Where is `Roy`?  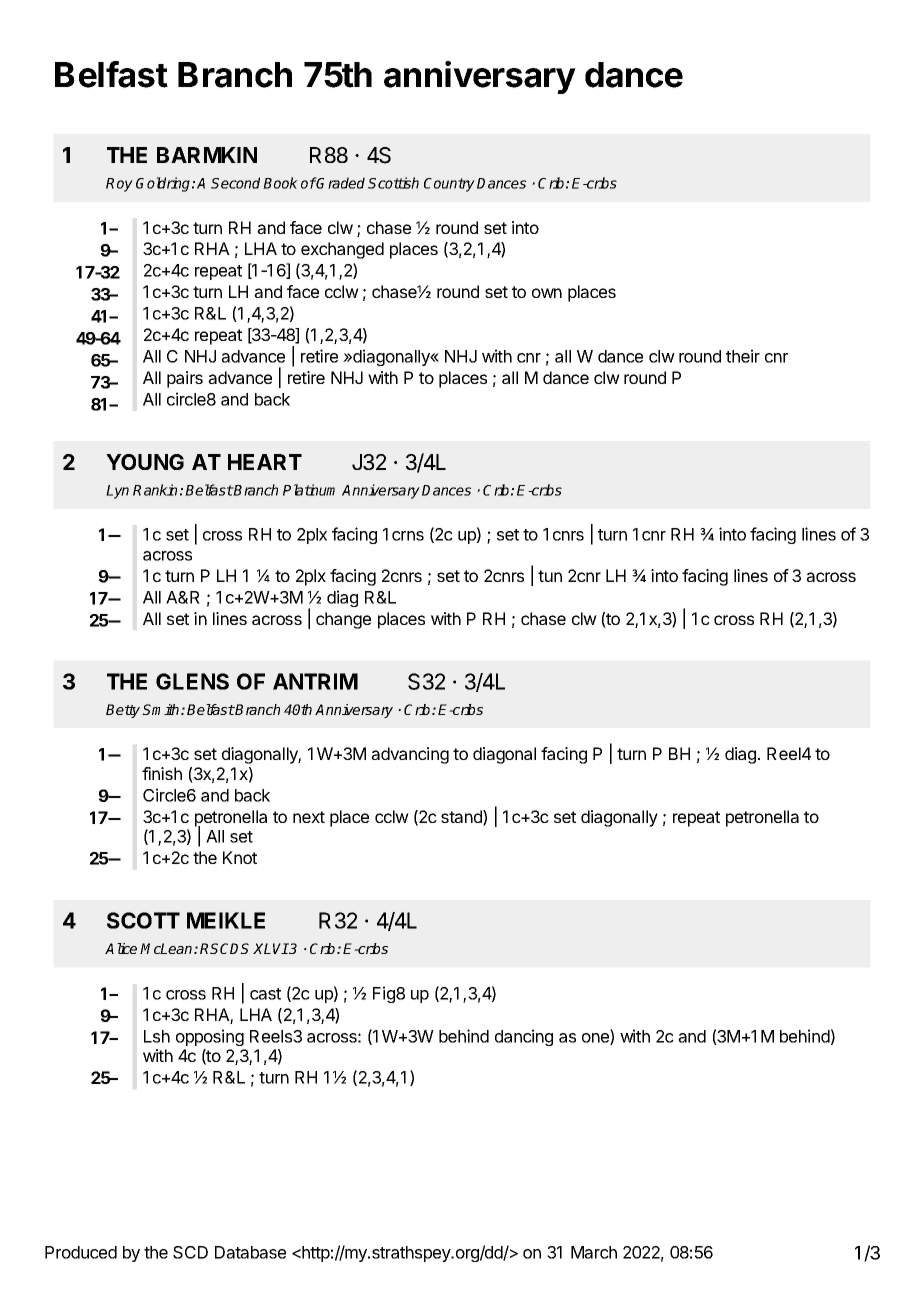 Roy is located at coordinates (119, 185).
